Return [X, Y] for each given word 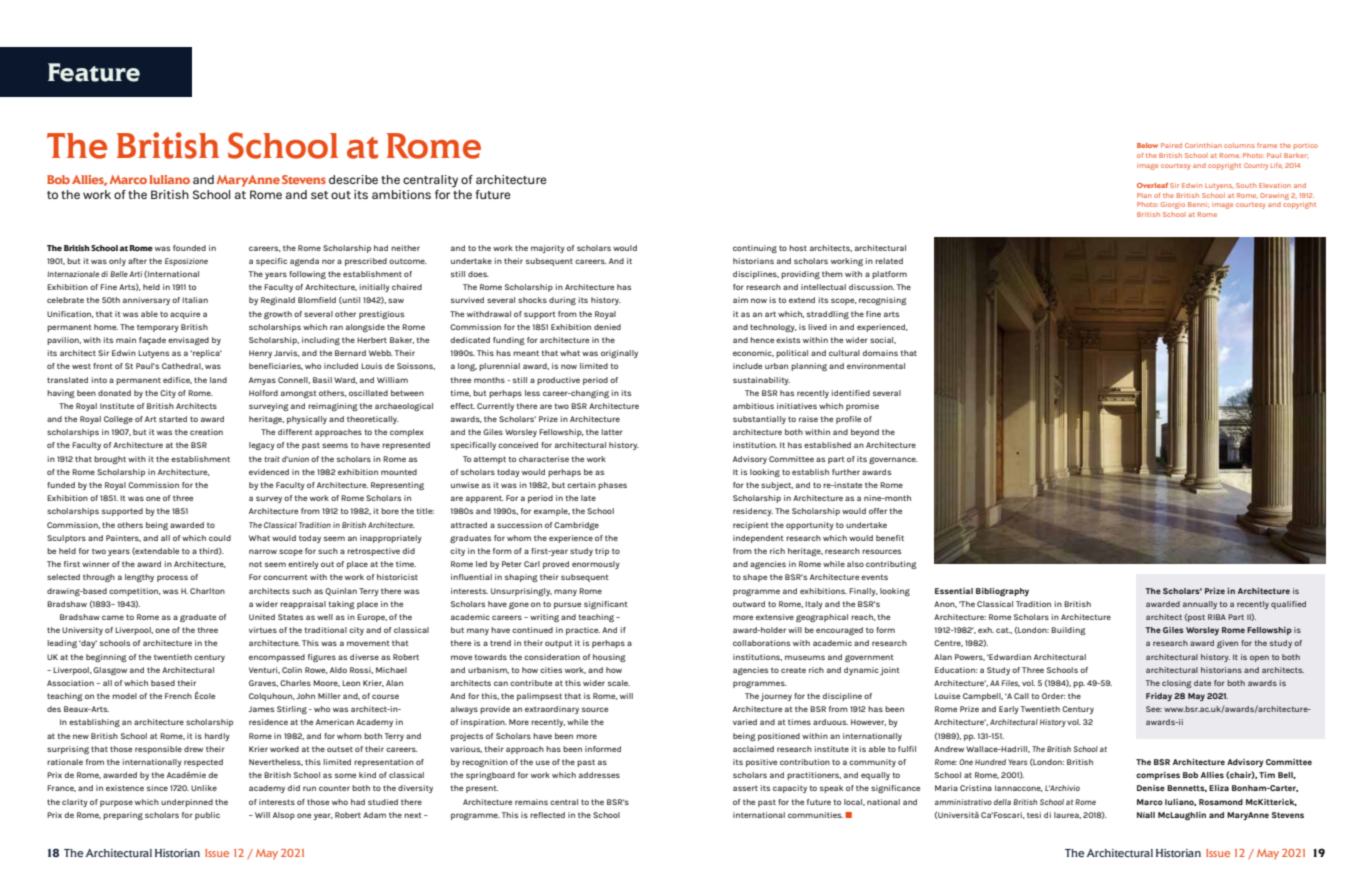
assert [745, 788]
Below [1147, 145]
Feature [94, 72]
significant [606, 605]
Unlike [204, 788]
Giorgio [1173, 205]
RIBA [1217, 617]
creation [206, 432]
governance [893, 460]
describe [353, 179]
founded [189, 248]
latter [612, 432]
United [262, 617]
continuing [755, 249]
